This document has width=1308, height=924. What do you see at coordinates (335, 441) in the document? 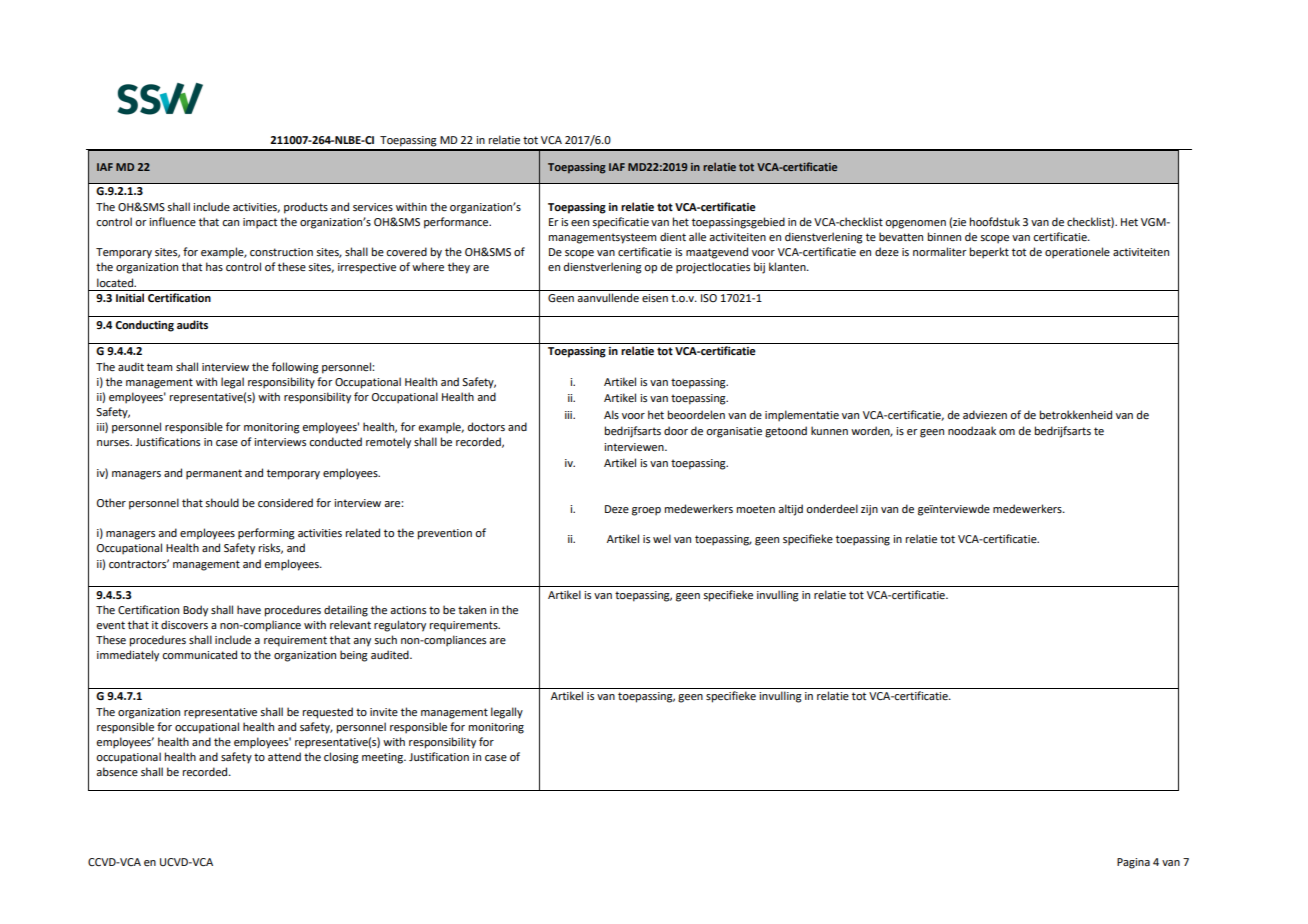
I see `conducted` at bounding box center [335, 441].
